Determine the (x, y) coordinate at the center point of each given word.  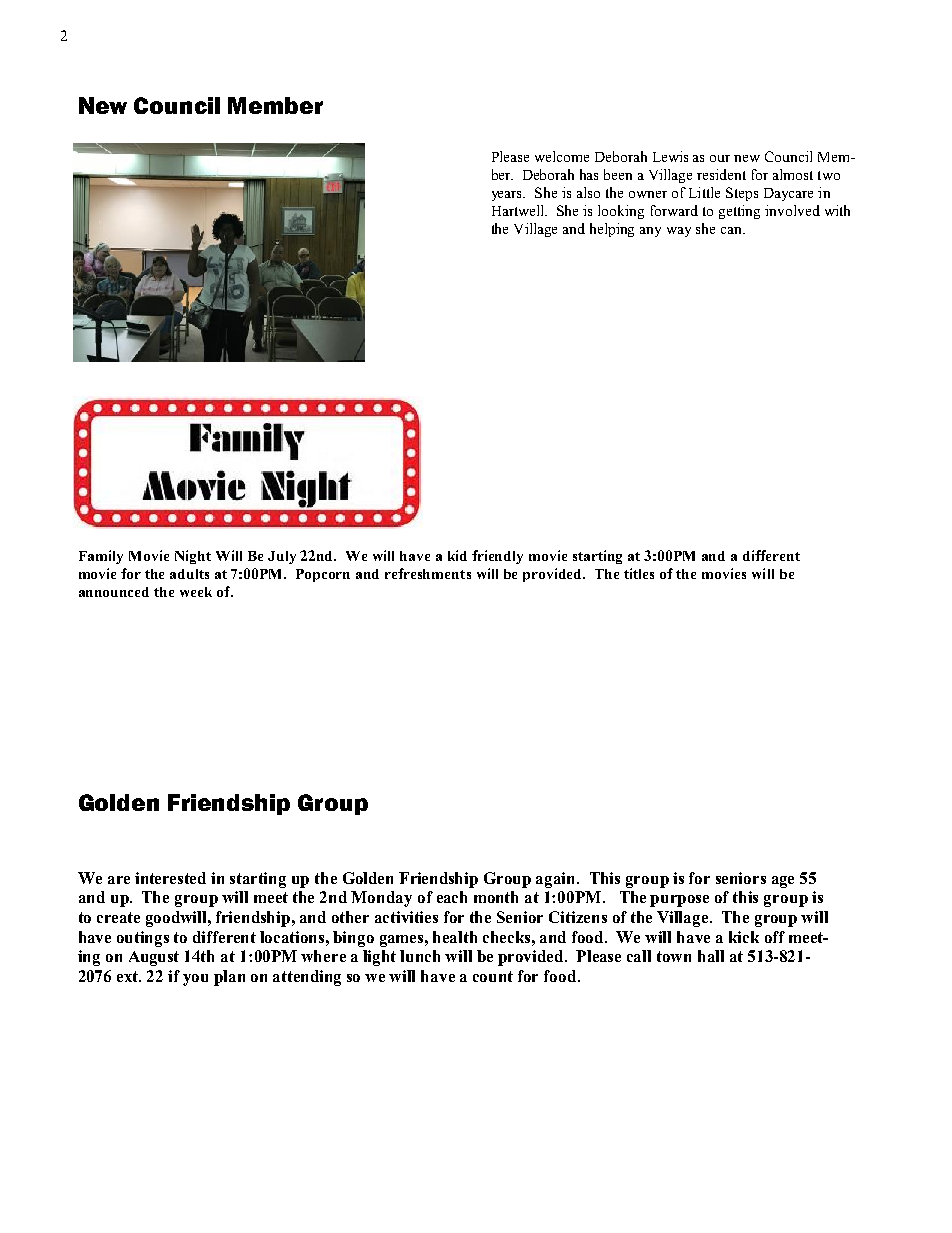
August (154, 958)
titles (639, 573)
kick (744, 937)
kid (457, 555)
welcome (562, 156)
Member (275, 105)
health (455, 937)
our (720, 158)
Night (193, 557)
